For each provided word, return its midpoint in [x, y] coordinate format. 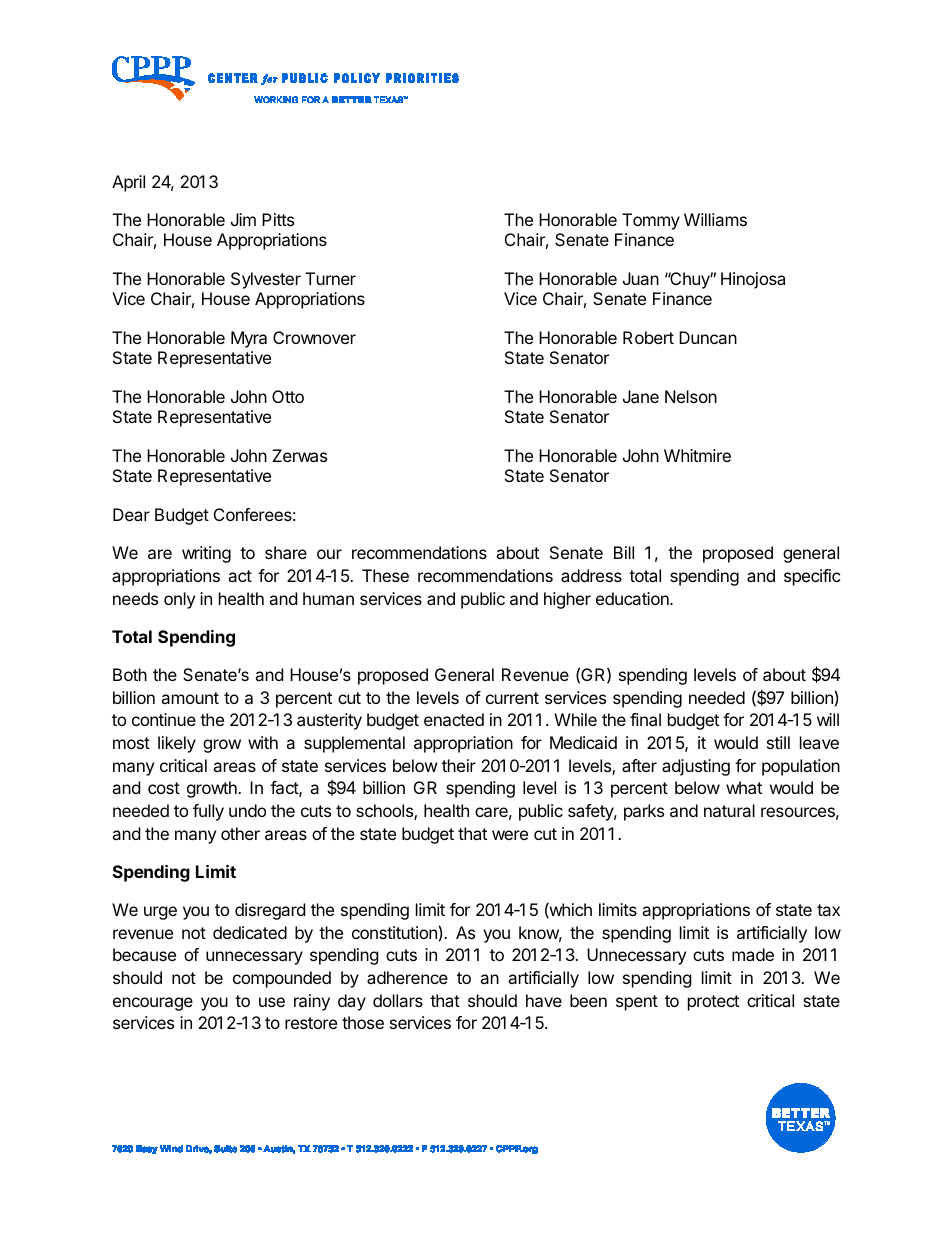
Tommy [651, 221]
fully [208, 812]
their [459, 765]
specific [812, 577]
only [179, 600]
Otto [288, 396]
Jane [641, 396]
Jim [243, 219]
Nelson [691, 396]
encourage [153, 1004]
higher [567, 600]
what [744, 787]
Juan [641, 278]
